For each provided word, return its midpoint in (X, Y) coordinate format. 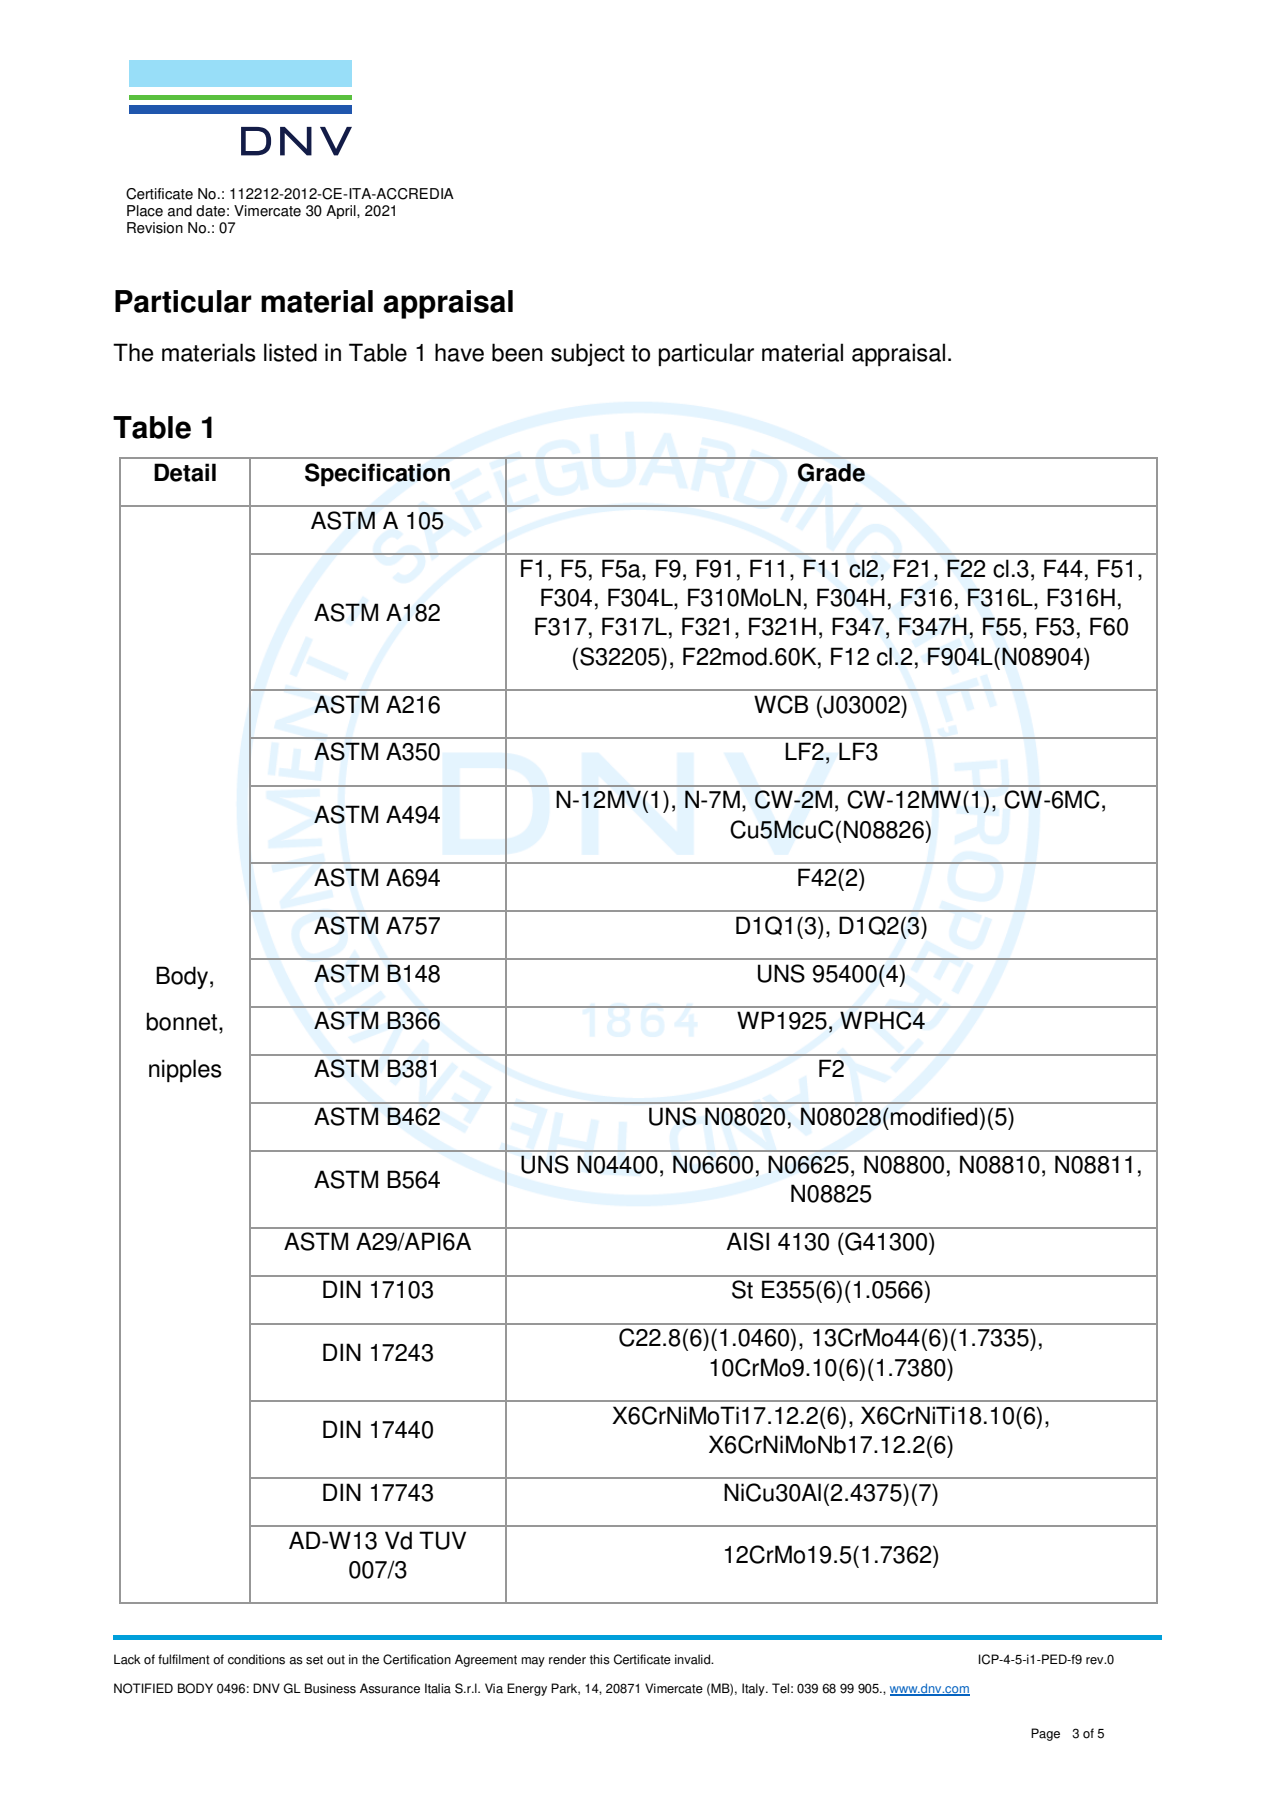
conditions (256, 1659)
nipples (185, 1070)
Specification (377, 474)
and (180, 211)
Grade (831, 472)
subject (588, 354)
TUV (442, 1540)
